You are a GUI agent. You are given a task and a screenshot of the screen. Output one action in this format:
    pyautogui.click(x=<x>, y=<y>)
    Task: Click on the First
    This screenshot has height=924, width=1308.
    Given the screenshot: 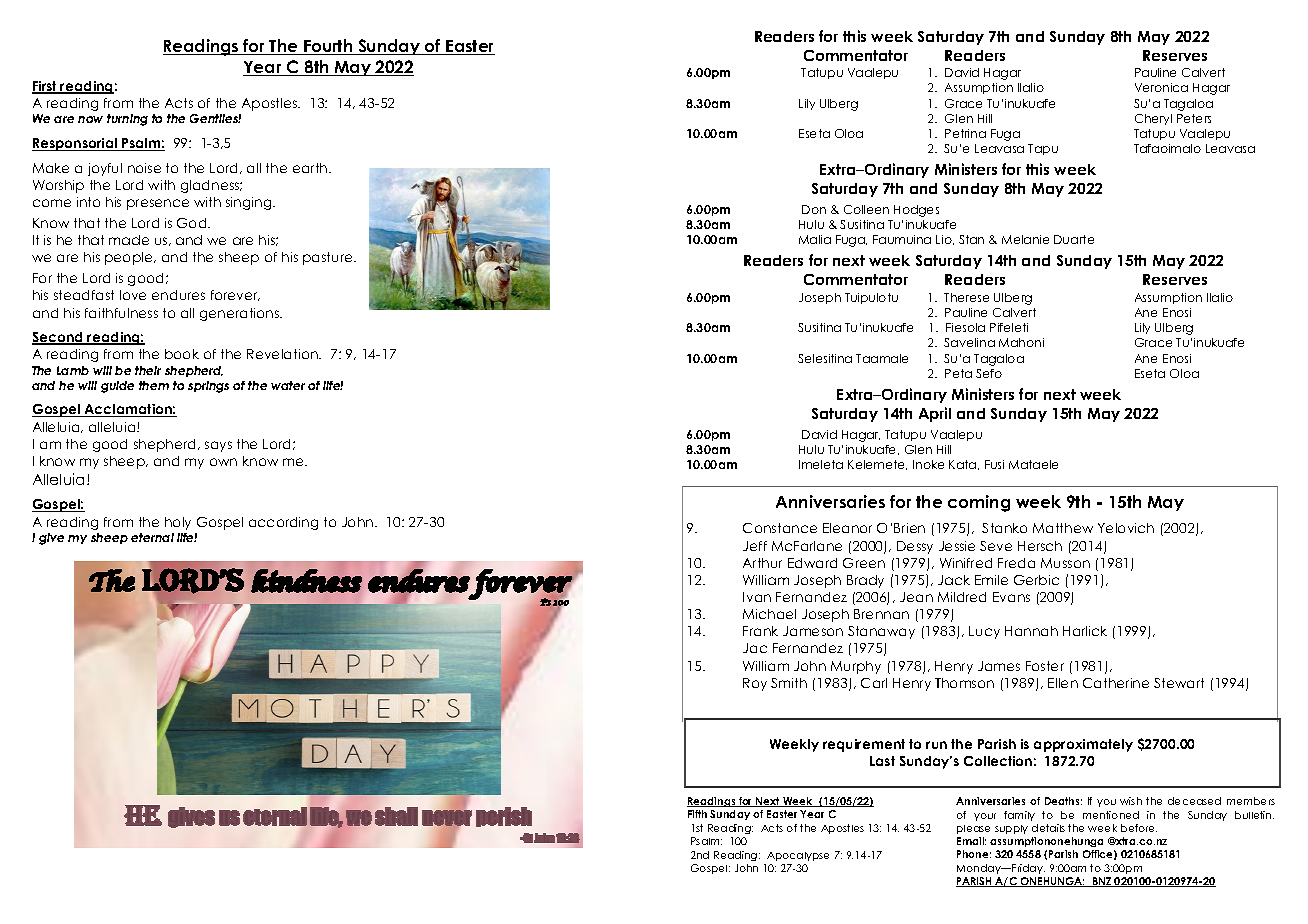 What is the action you would take?
    pyautogui.click(x=46, y=87)
